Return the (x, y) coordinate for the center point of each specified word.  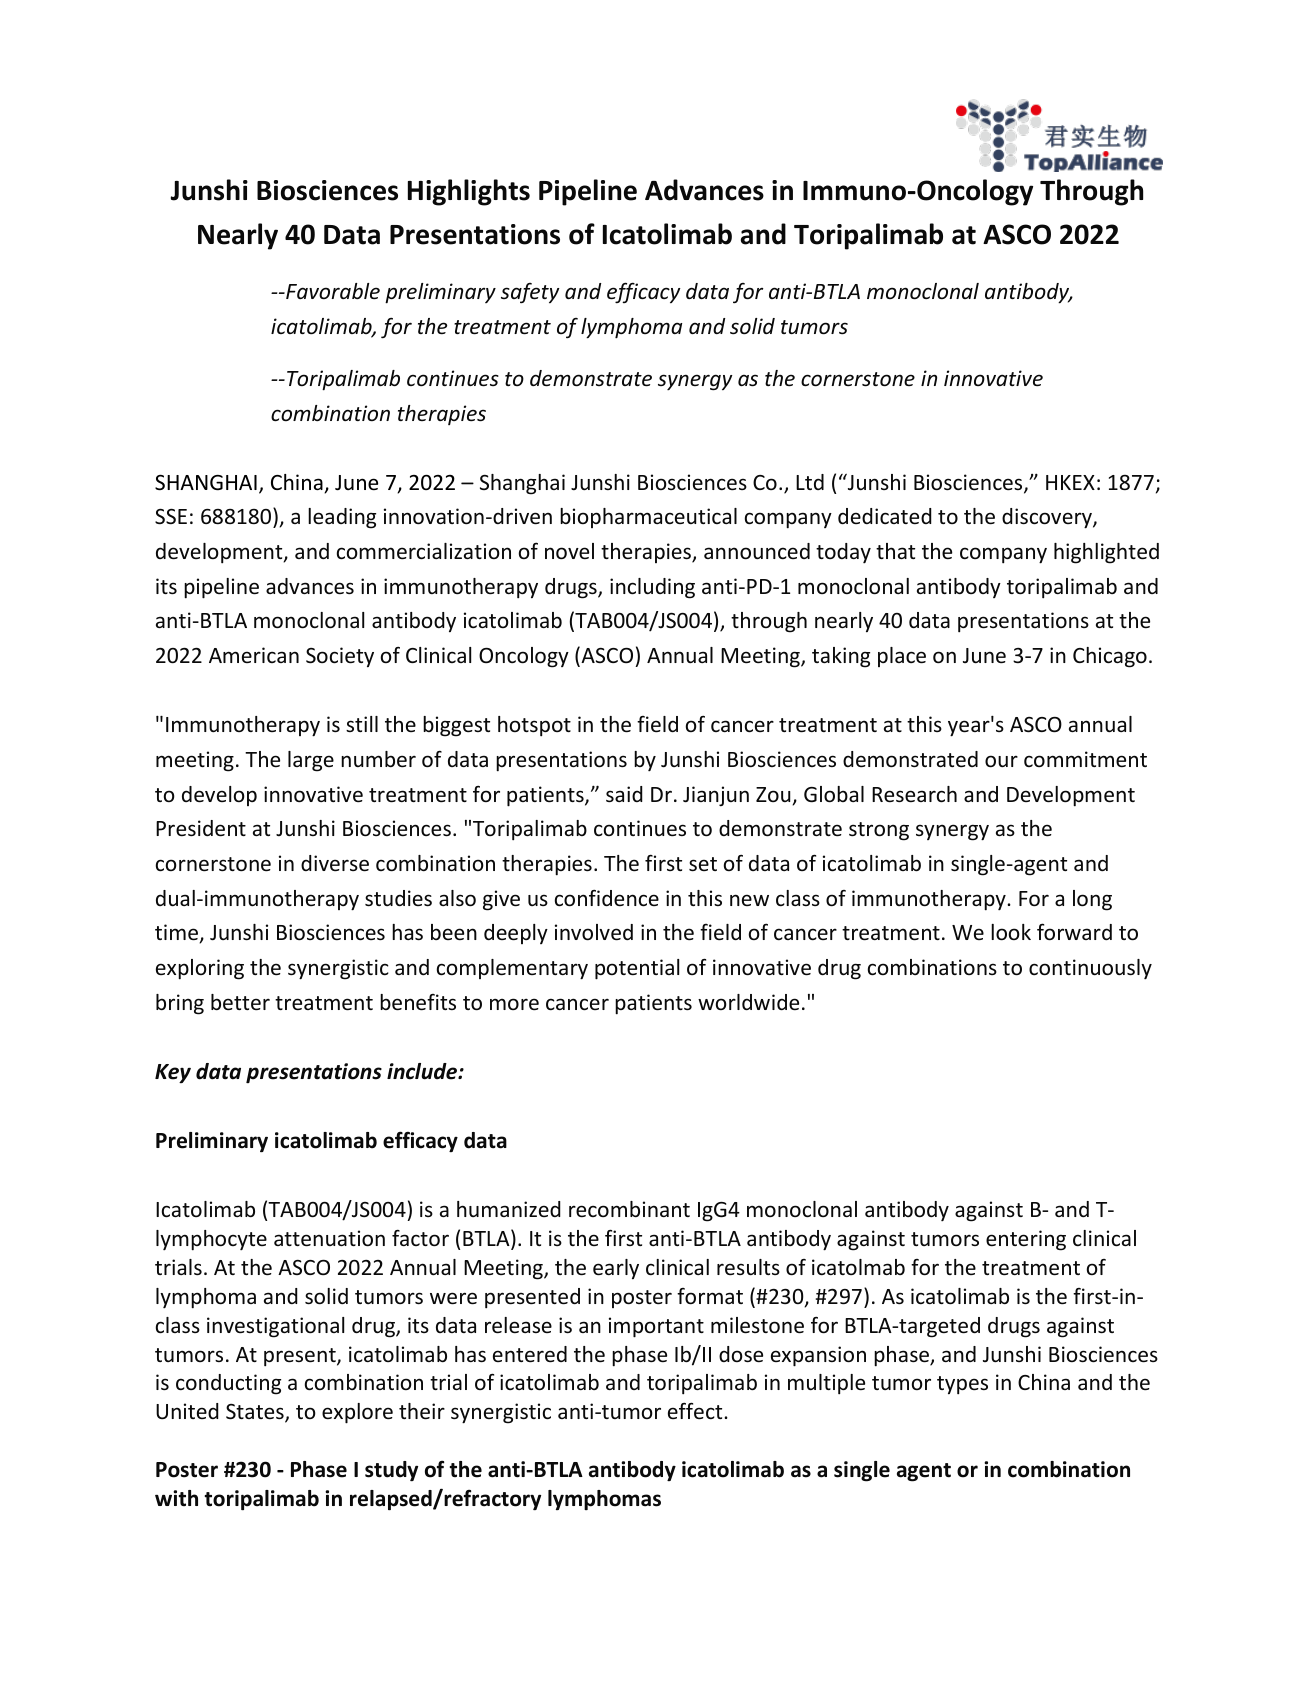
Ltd (810, 482)
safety (530, 293)
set (703, 864)
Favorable (332, 291)
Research (914, 794)
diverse (335, 863)
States (256, 1413)
